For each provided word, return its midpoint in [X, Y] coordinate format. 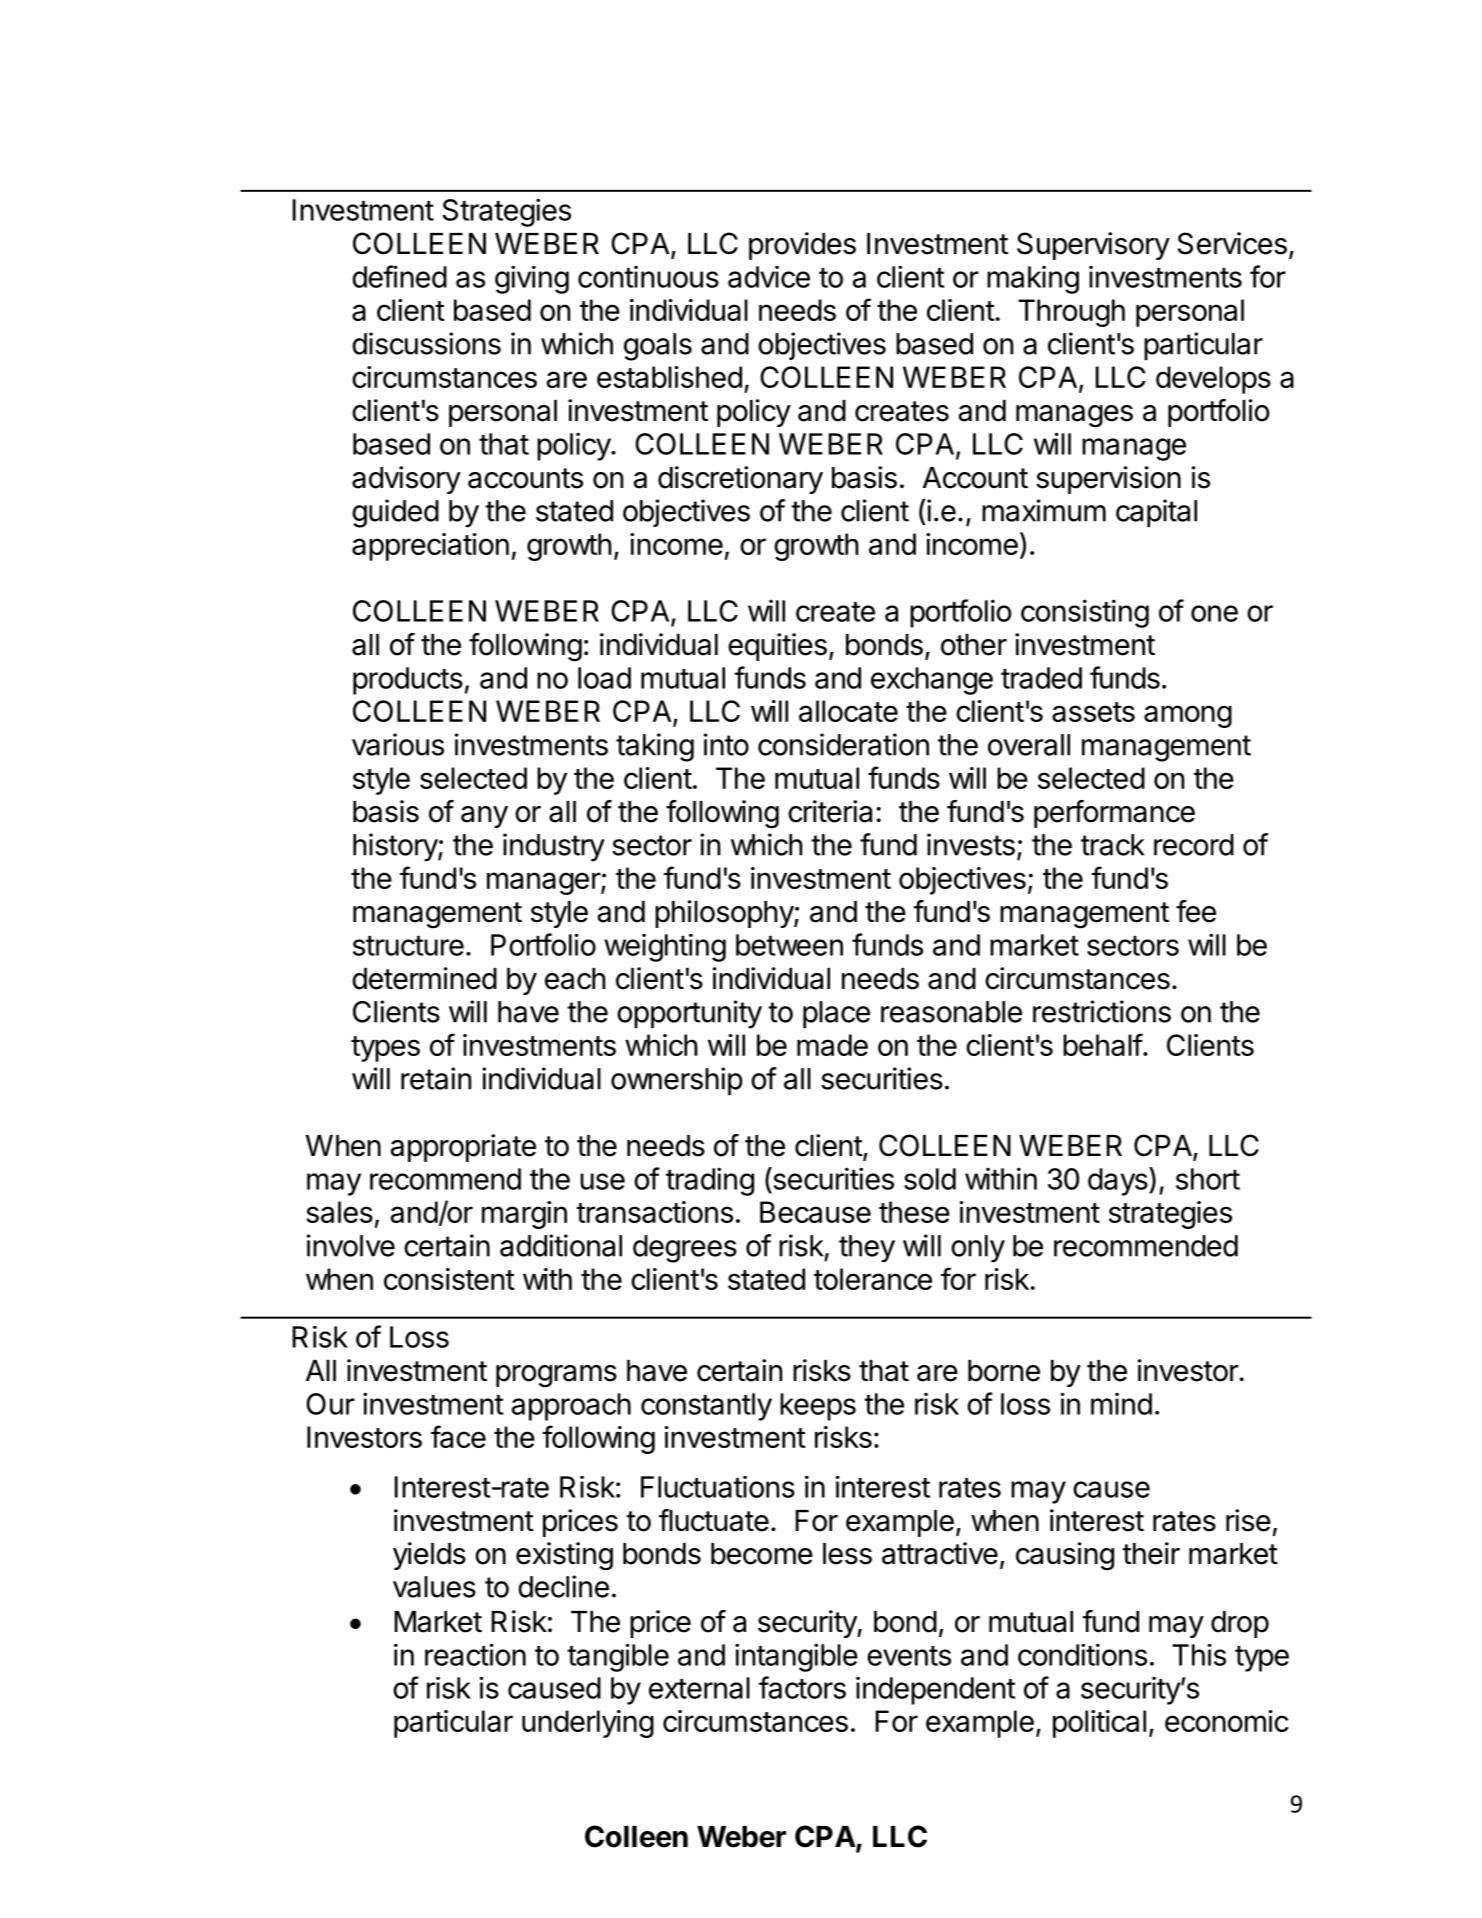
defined [399, 276]
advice [769, 277]
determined [424, 978]
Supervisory [1093, 246]
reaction [475, 1654]
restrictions [1102, 1011]
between [789, 945]
